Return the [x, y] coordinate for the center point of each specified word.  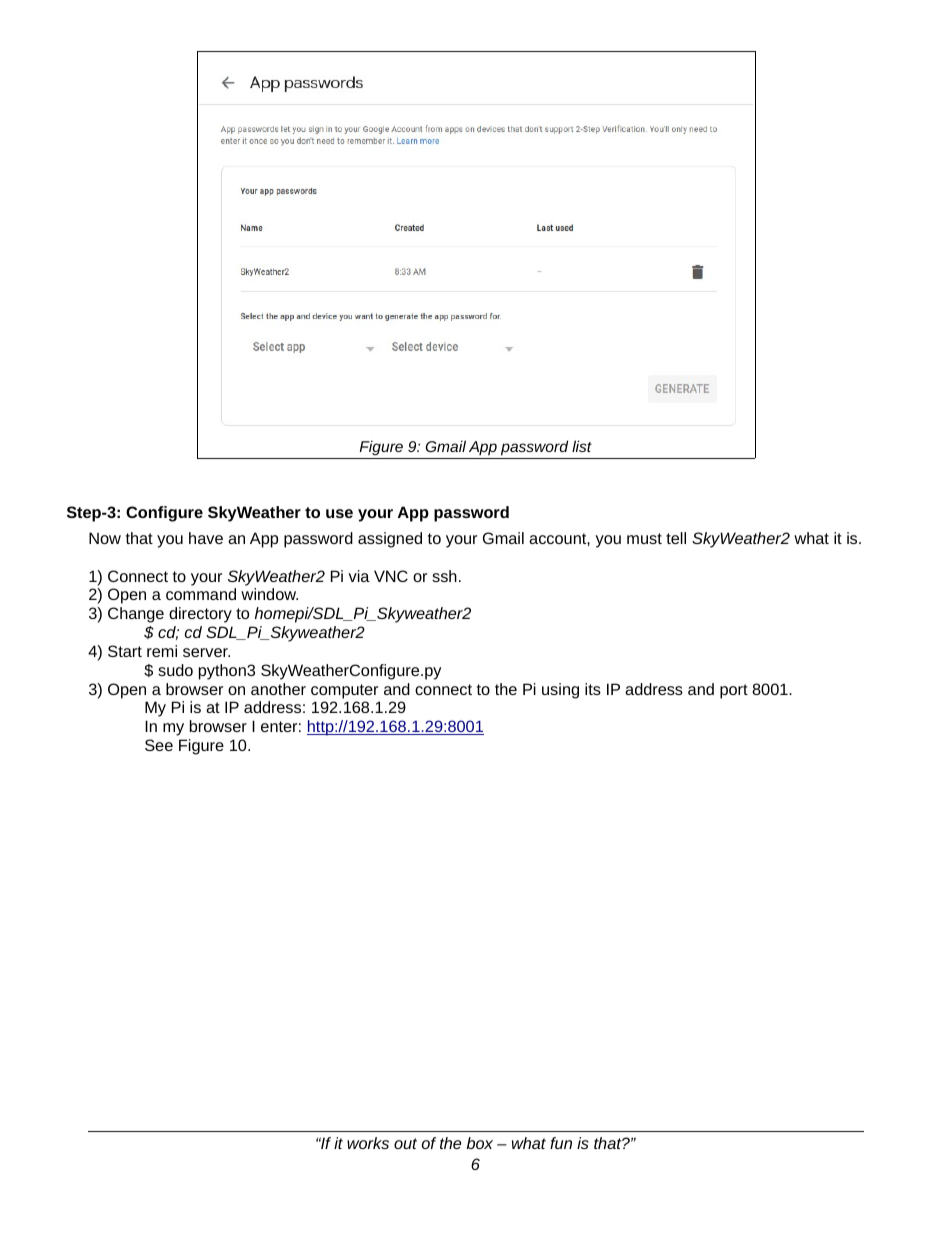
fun [561, 1143]
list [582, 446]
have [206, 538]
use [339, 513]
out [405, 1143]
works [368, 1143]
